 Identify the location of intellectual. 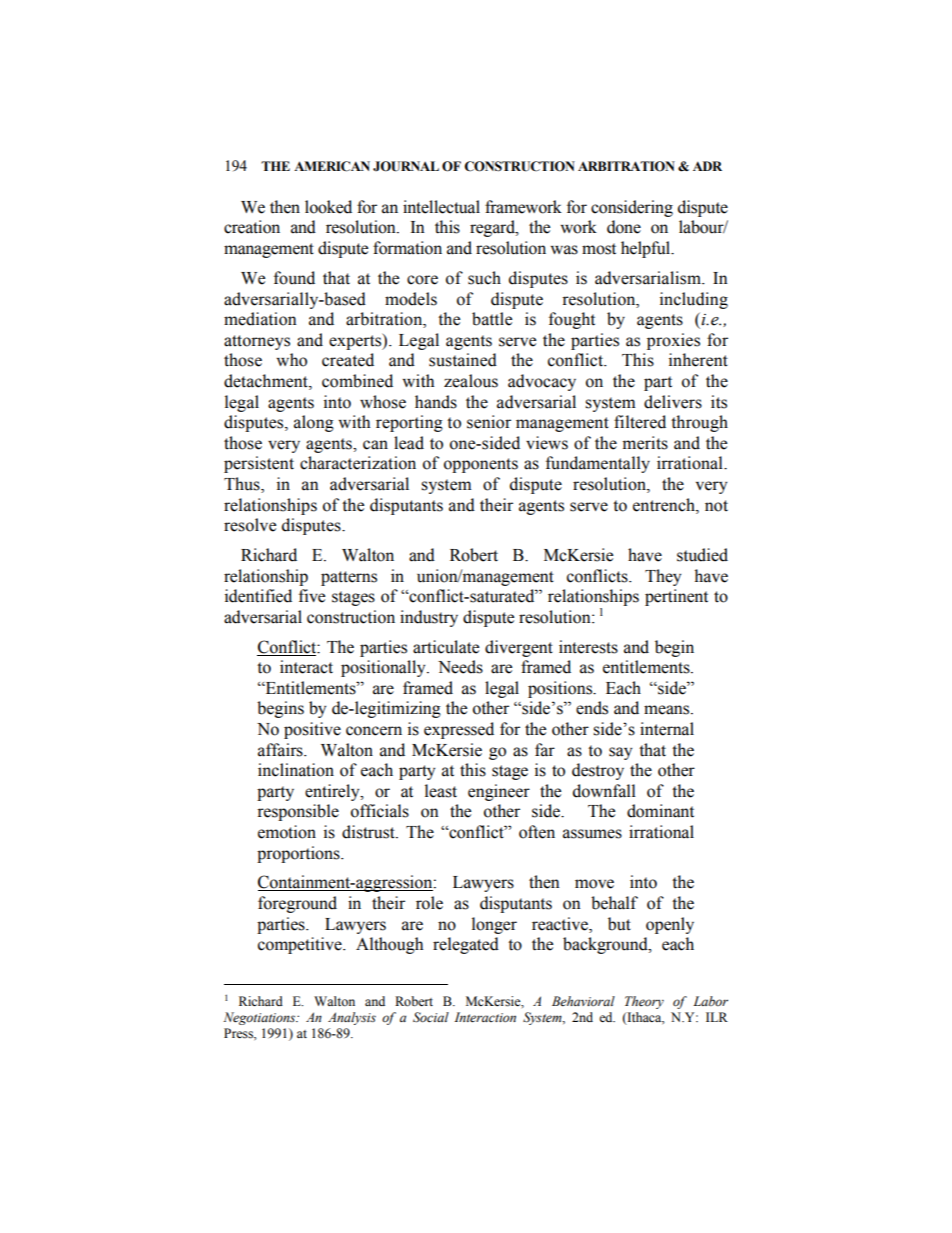
(441, 207).
